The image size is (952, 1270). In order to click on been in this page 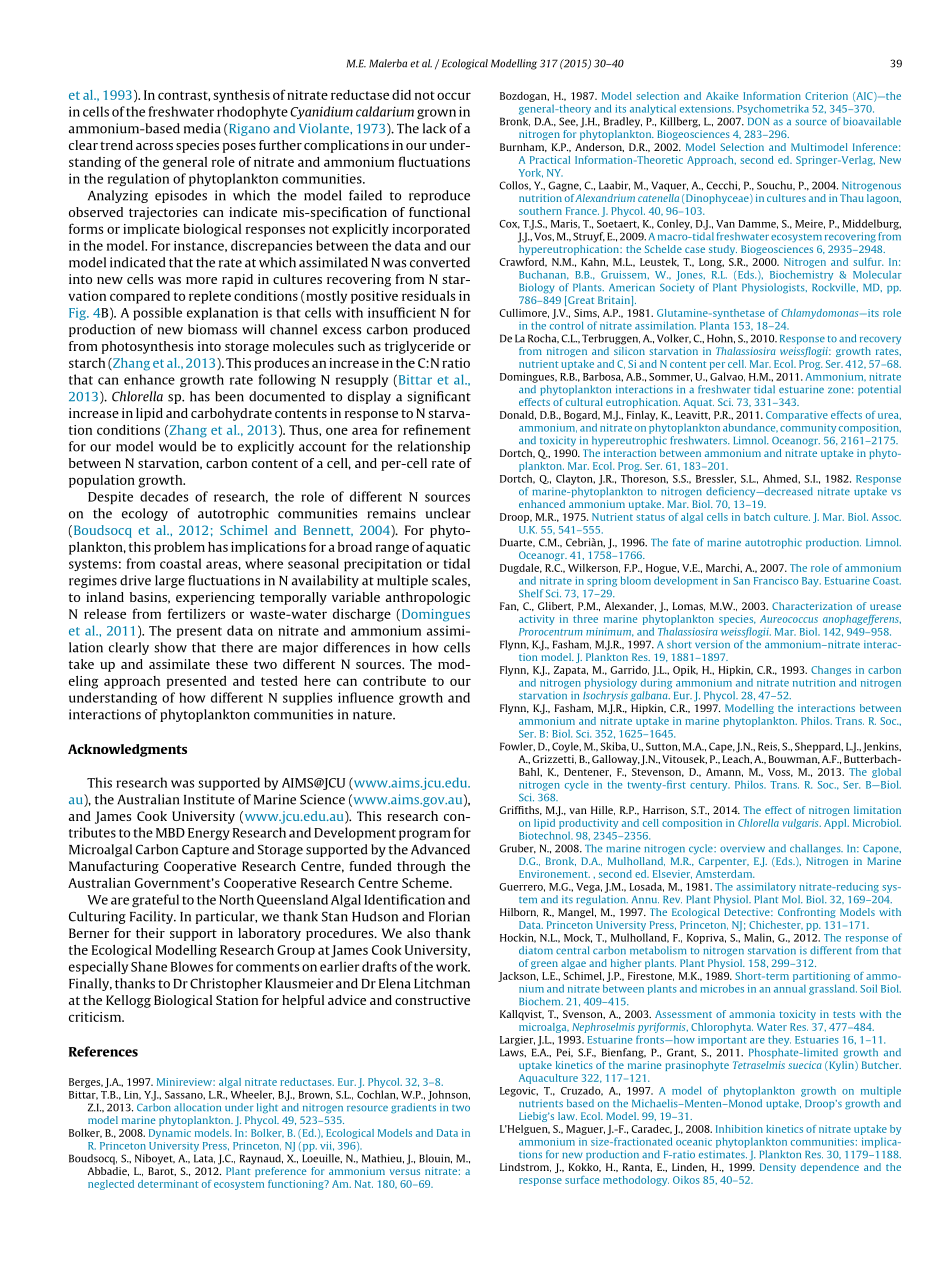, I will do `click(229, 396)`.
